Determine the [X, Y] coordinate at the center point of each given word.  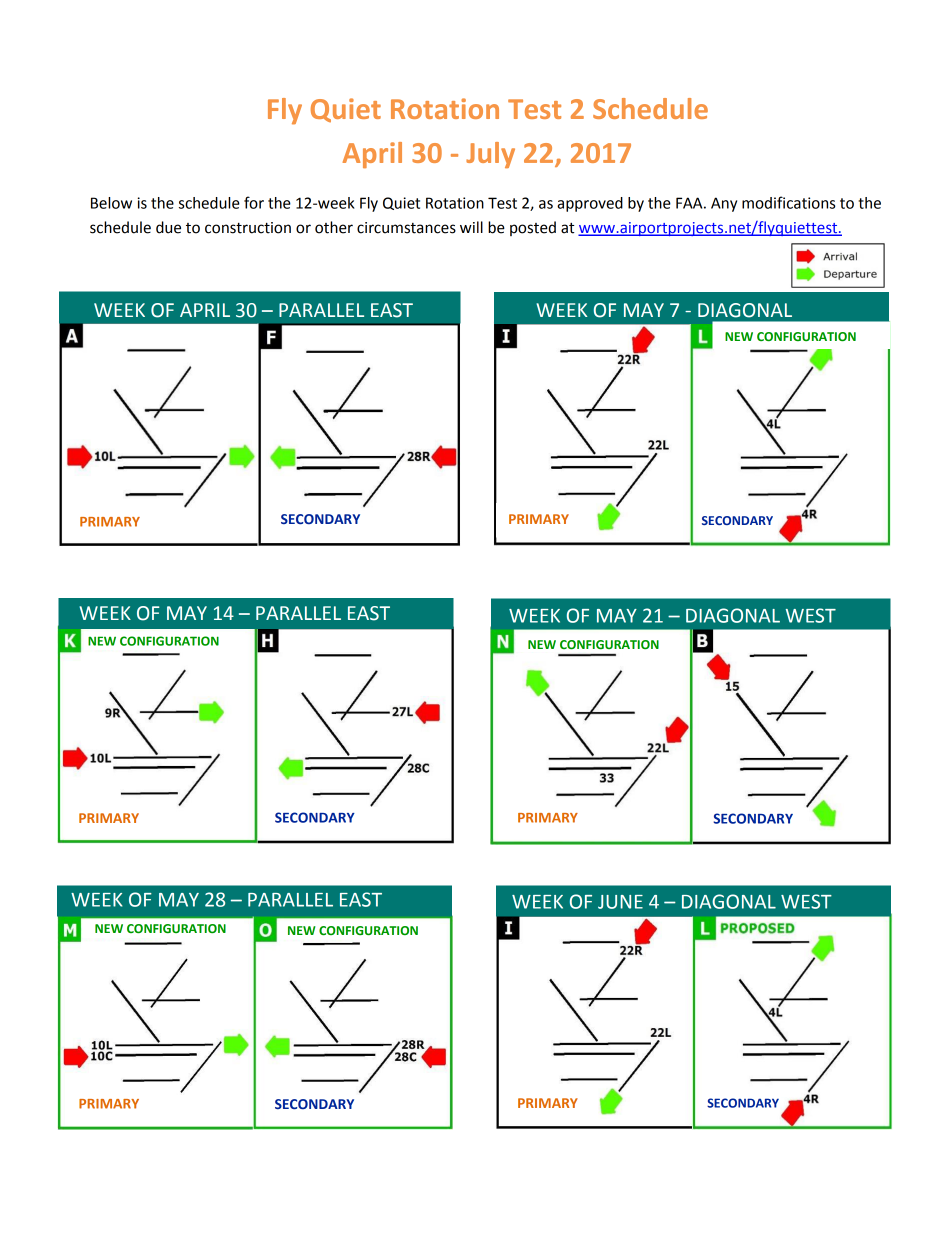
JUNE [620, 902]
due [168, 227]
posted [533, 228]
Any [724, 204]
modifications [788, 202]
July [490, 155]
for [254, 202]
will [471, 227]
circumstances [406, 228]
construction [248, 228]
